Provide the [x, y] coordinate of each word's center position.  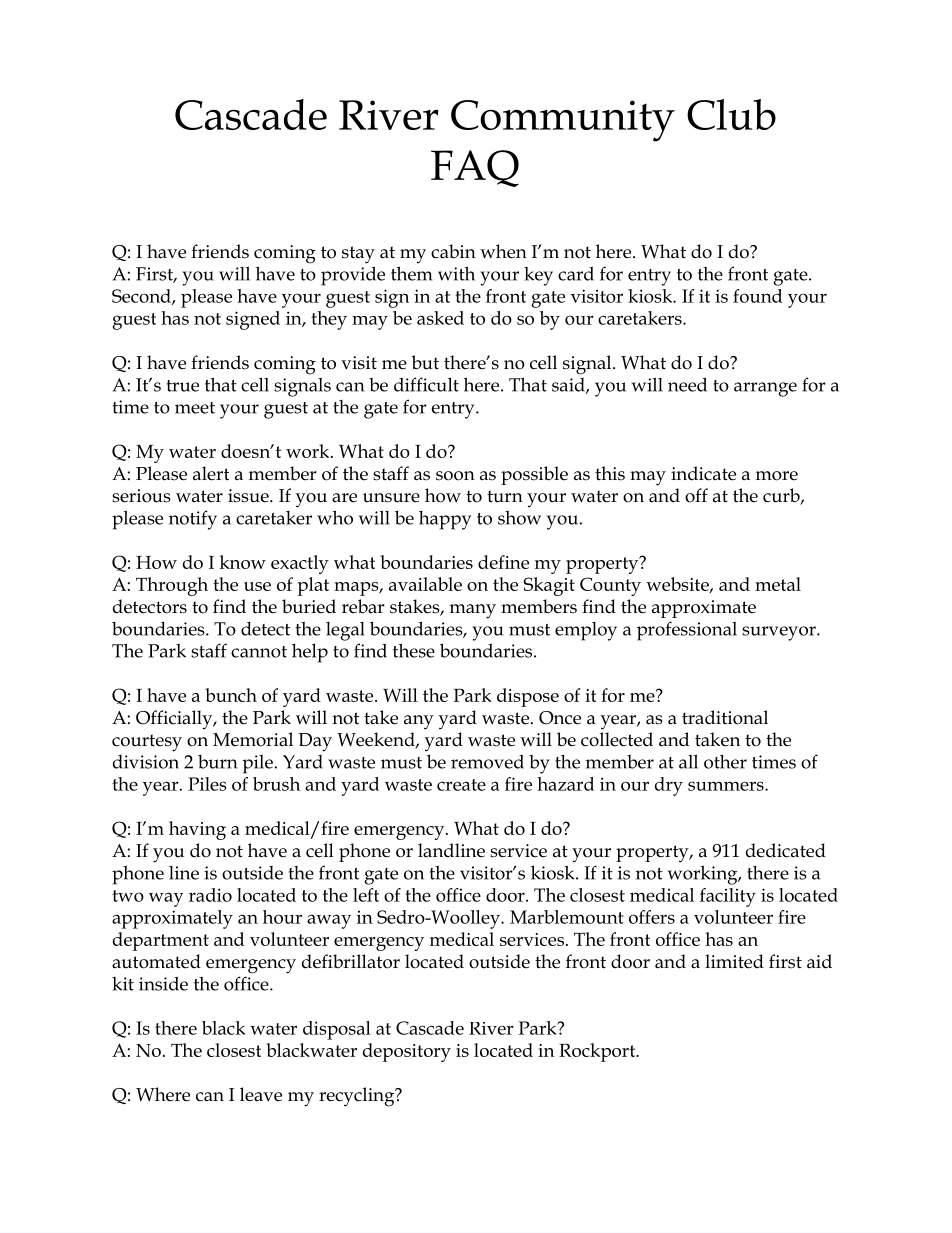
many [473, 611]
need [687, 384]
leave [261, 1094]
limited [734, 961]
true [183, 386]
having [197, 830]
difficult [426, 384]
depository [407, 1052]
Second [142, 297]
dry [669, 786]
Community [563, 121]
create [461, 785]
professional [687, 631]
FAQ [475, 168]
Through [172, 586]
